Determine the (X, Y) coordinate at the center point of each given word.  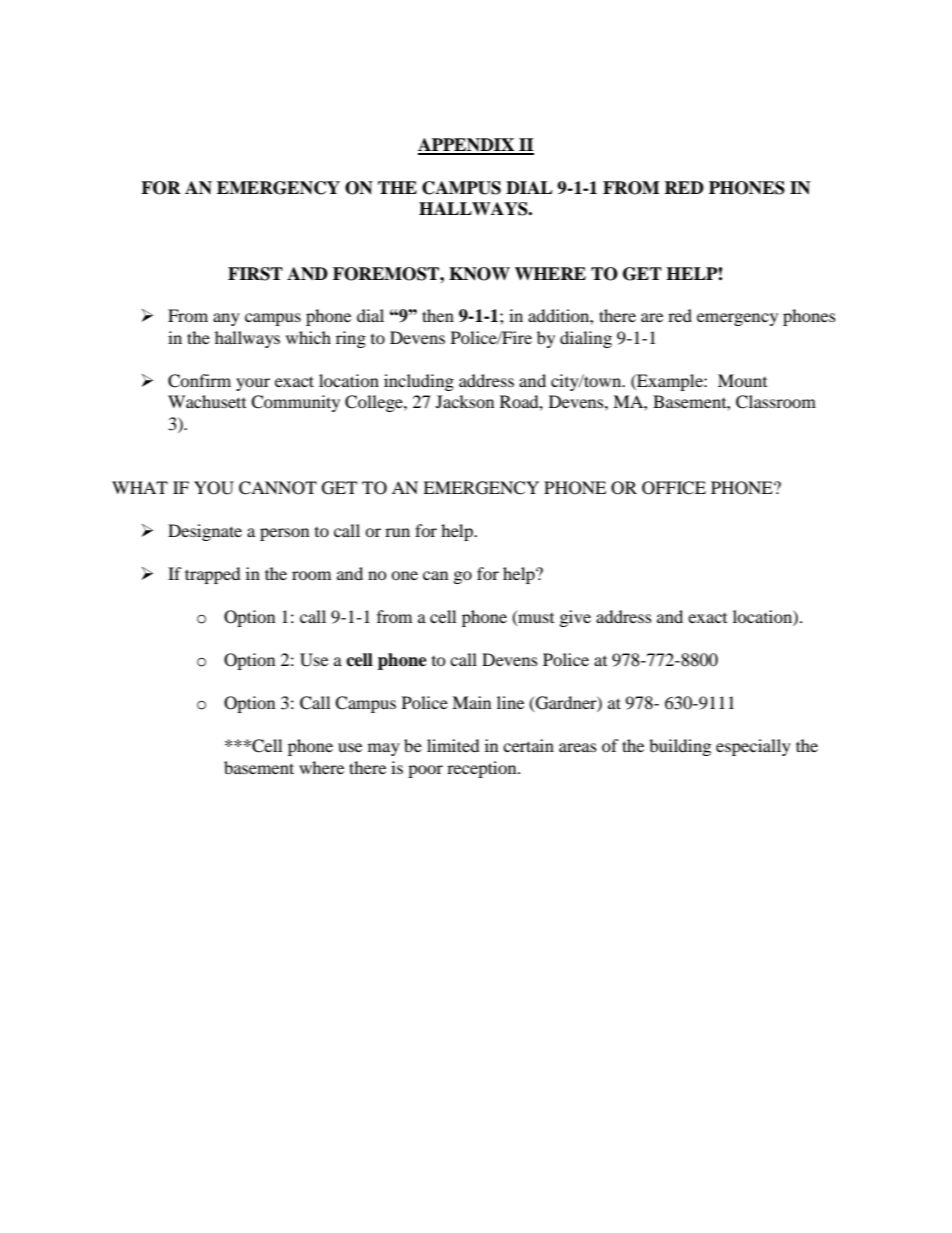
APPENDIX (467, 146)
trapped (213, 575)
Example (670, 382)
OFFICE (674, 488)
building (680, 747)
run (397, 532)
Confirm (199, 381)
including (419, 382)
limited (453, 745)
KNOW (479, 274)
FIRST (255, 274)
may (384, 749)
